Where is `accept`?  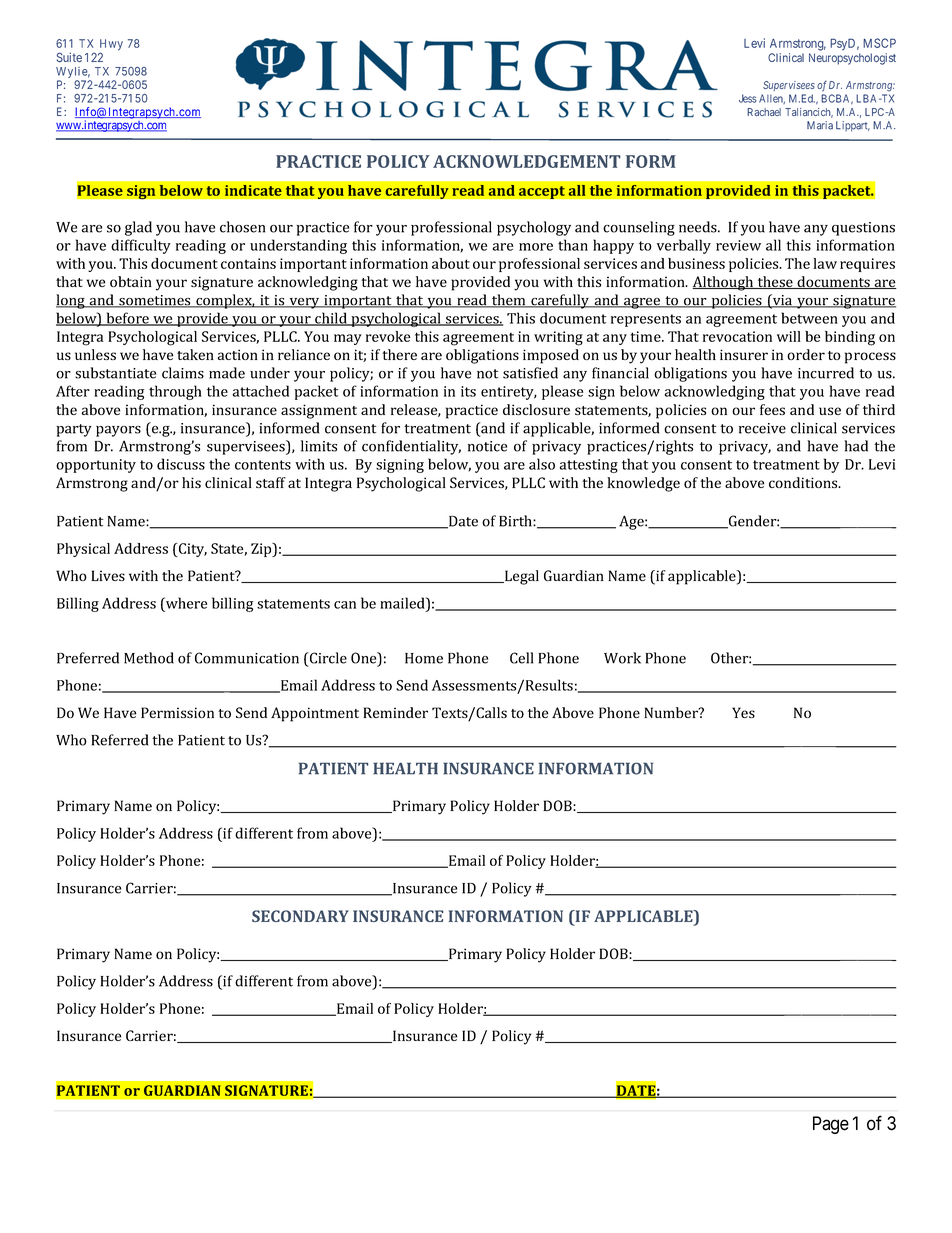 accept is located at coordinates (541, 192).
